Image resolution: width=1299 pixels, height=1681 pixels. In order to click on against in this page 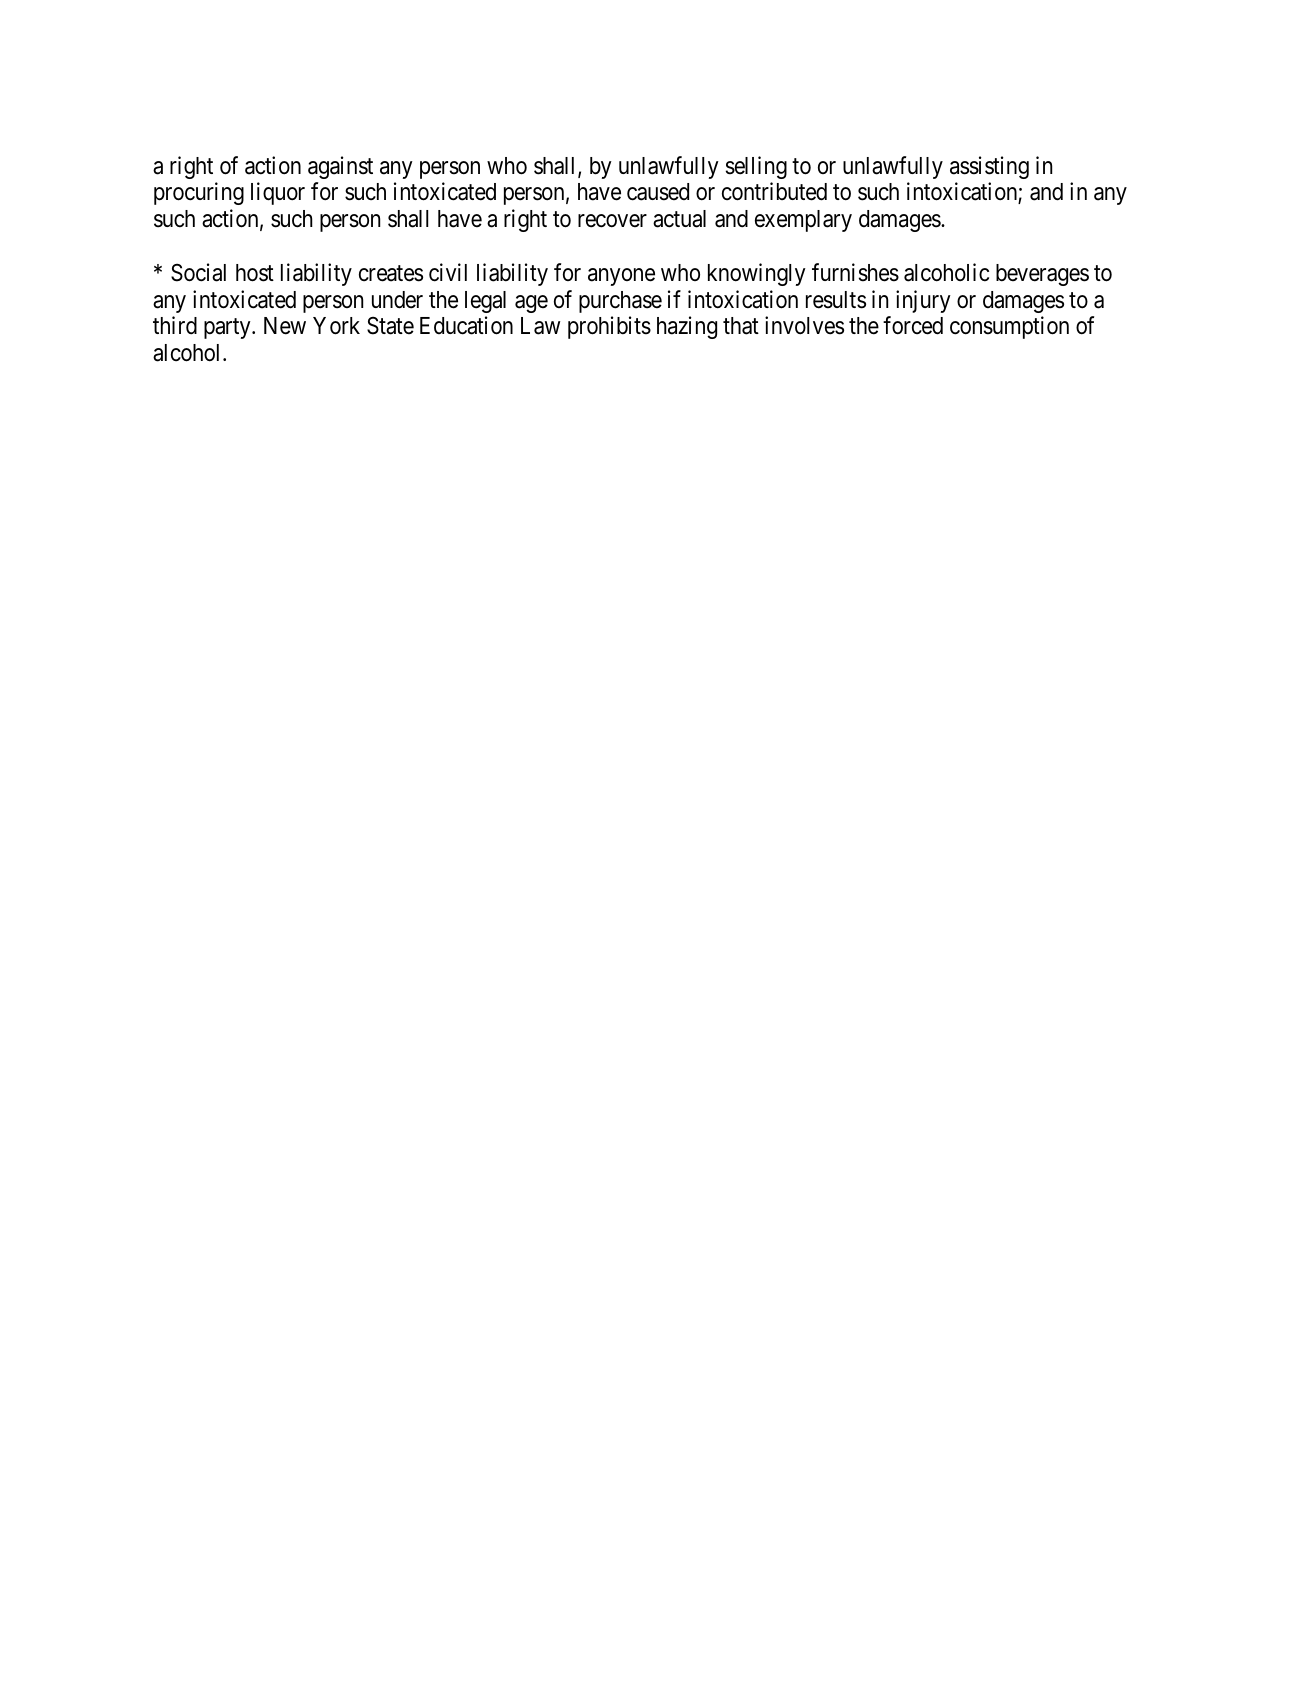, I will do `click(340, 167)`.
